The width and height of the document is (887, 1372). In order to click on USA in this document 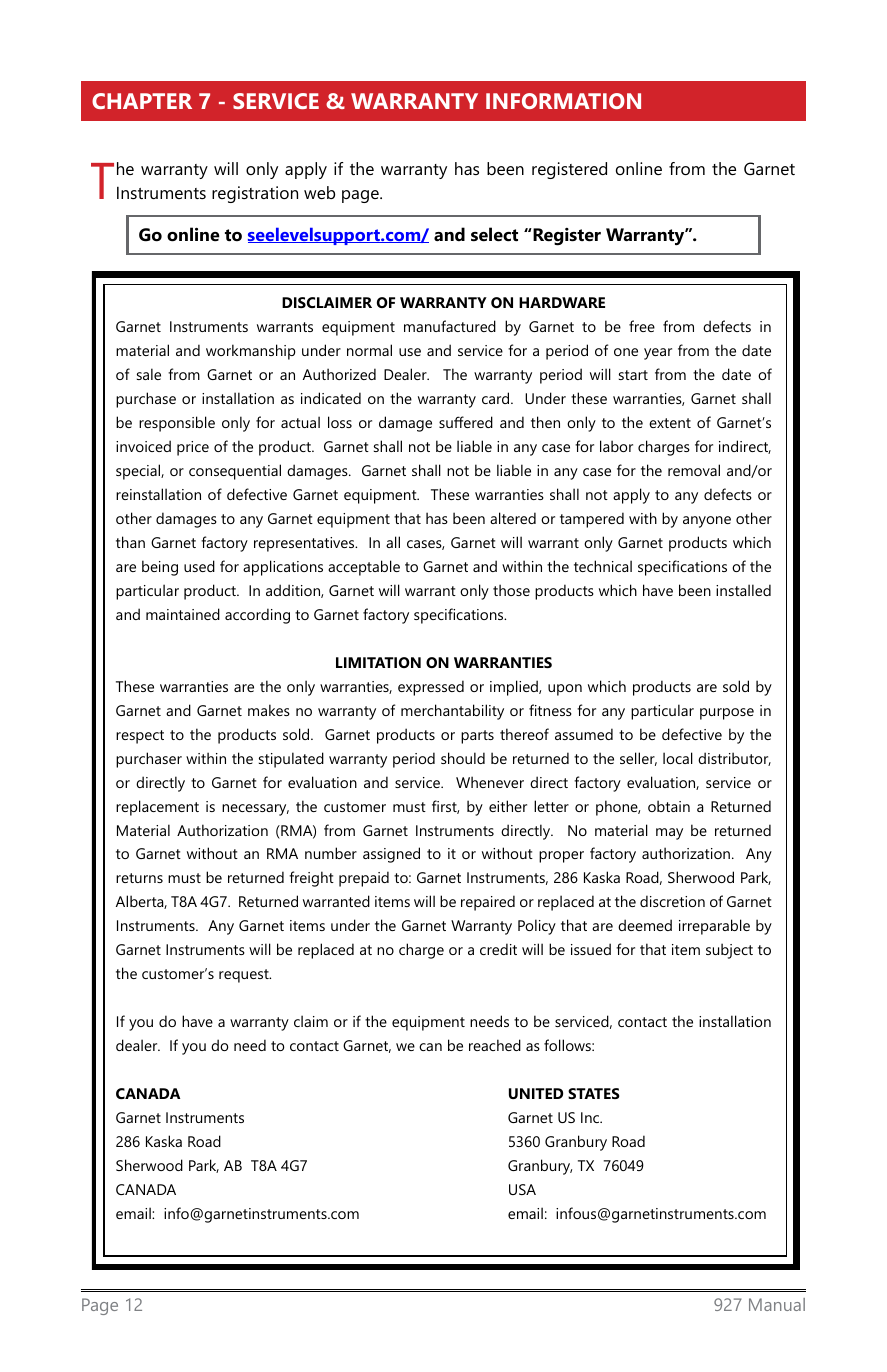, I will do `click(522, 1189)`.
